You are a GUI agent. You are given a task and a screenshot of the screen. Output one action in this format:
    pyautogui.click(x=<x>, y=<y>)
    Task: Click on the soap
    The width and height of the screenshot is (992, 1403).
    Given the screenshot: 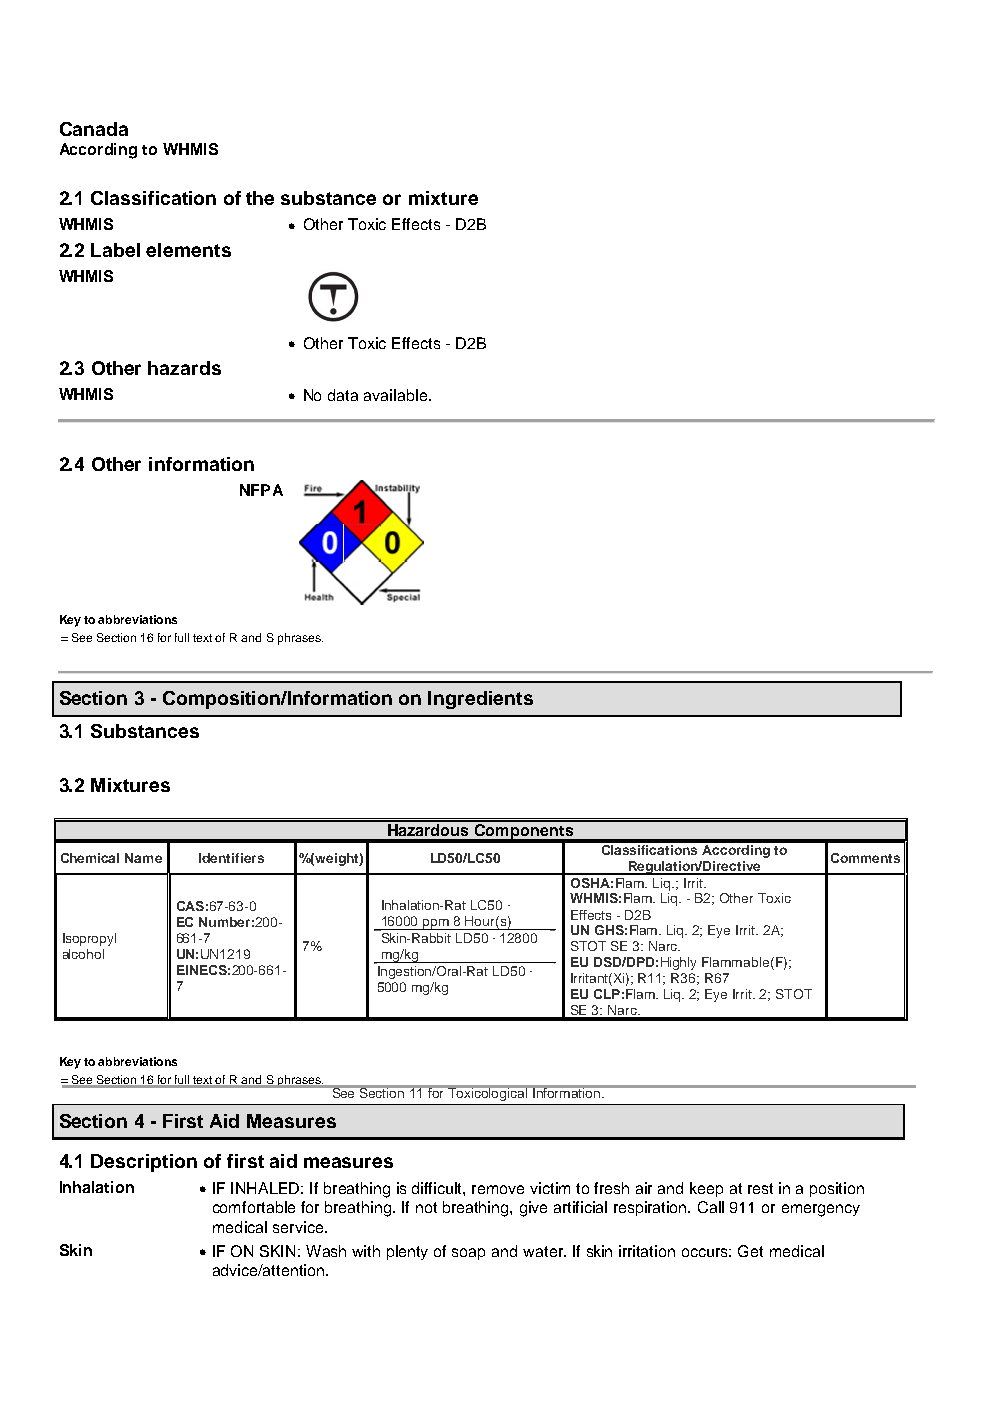 What is the action you would take?
    pyautogui.click(x=468, y=1254)
